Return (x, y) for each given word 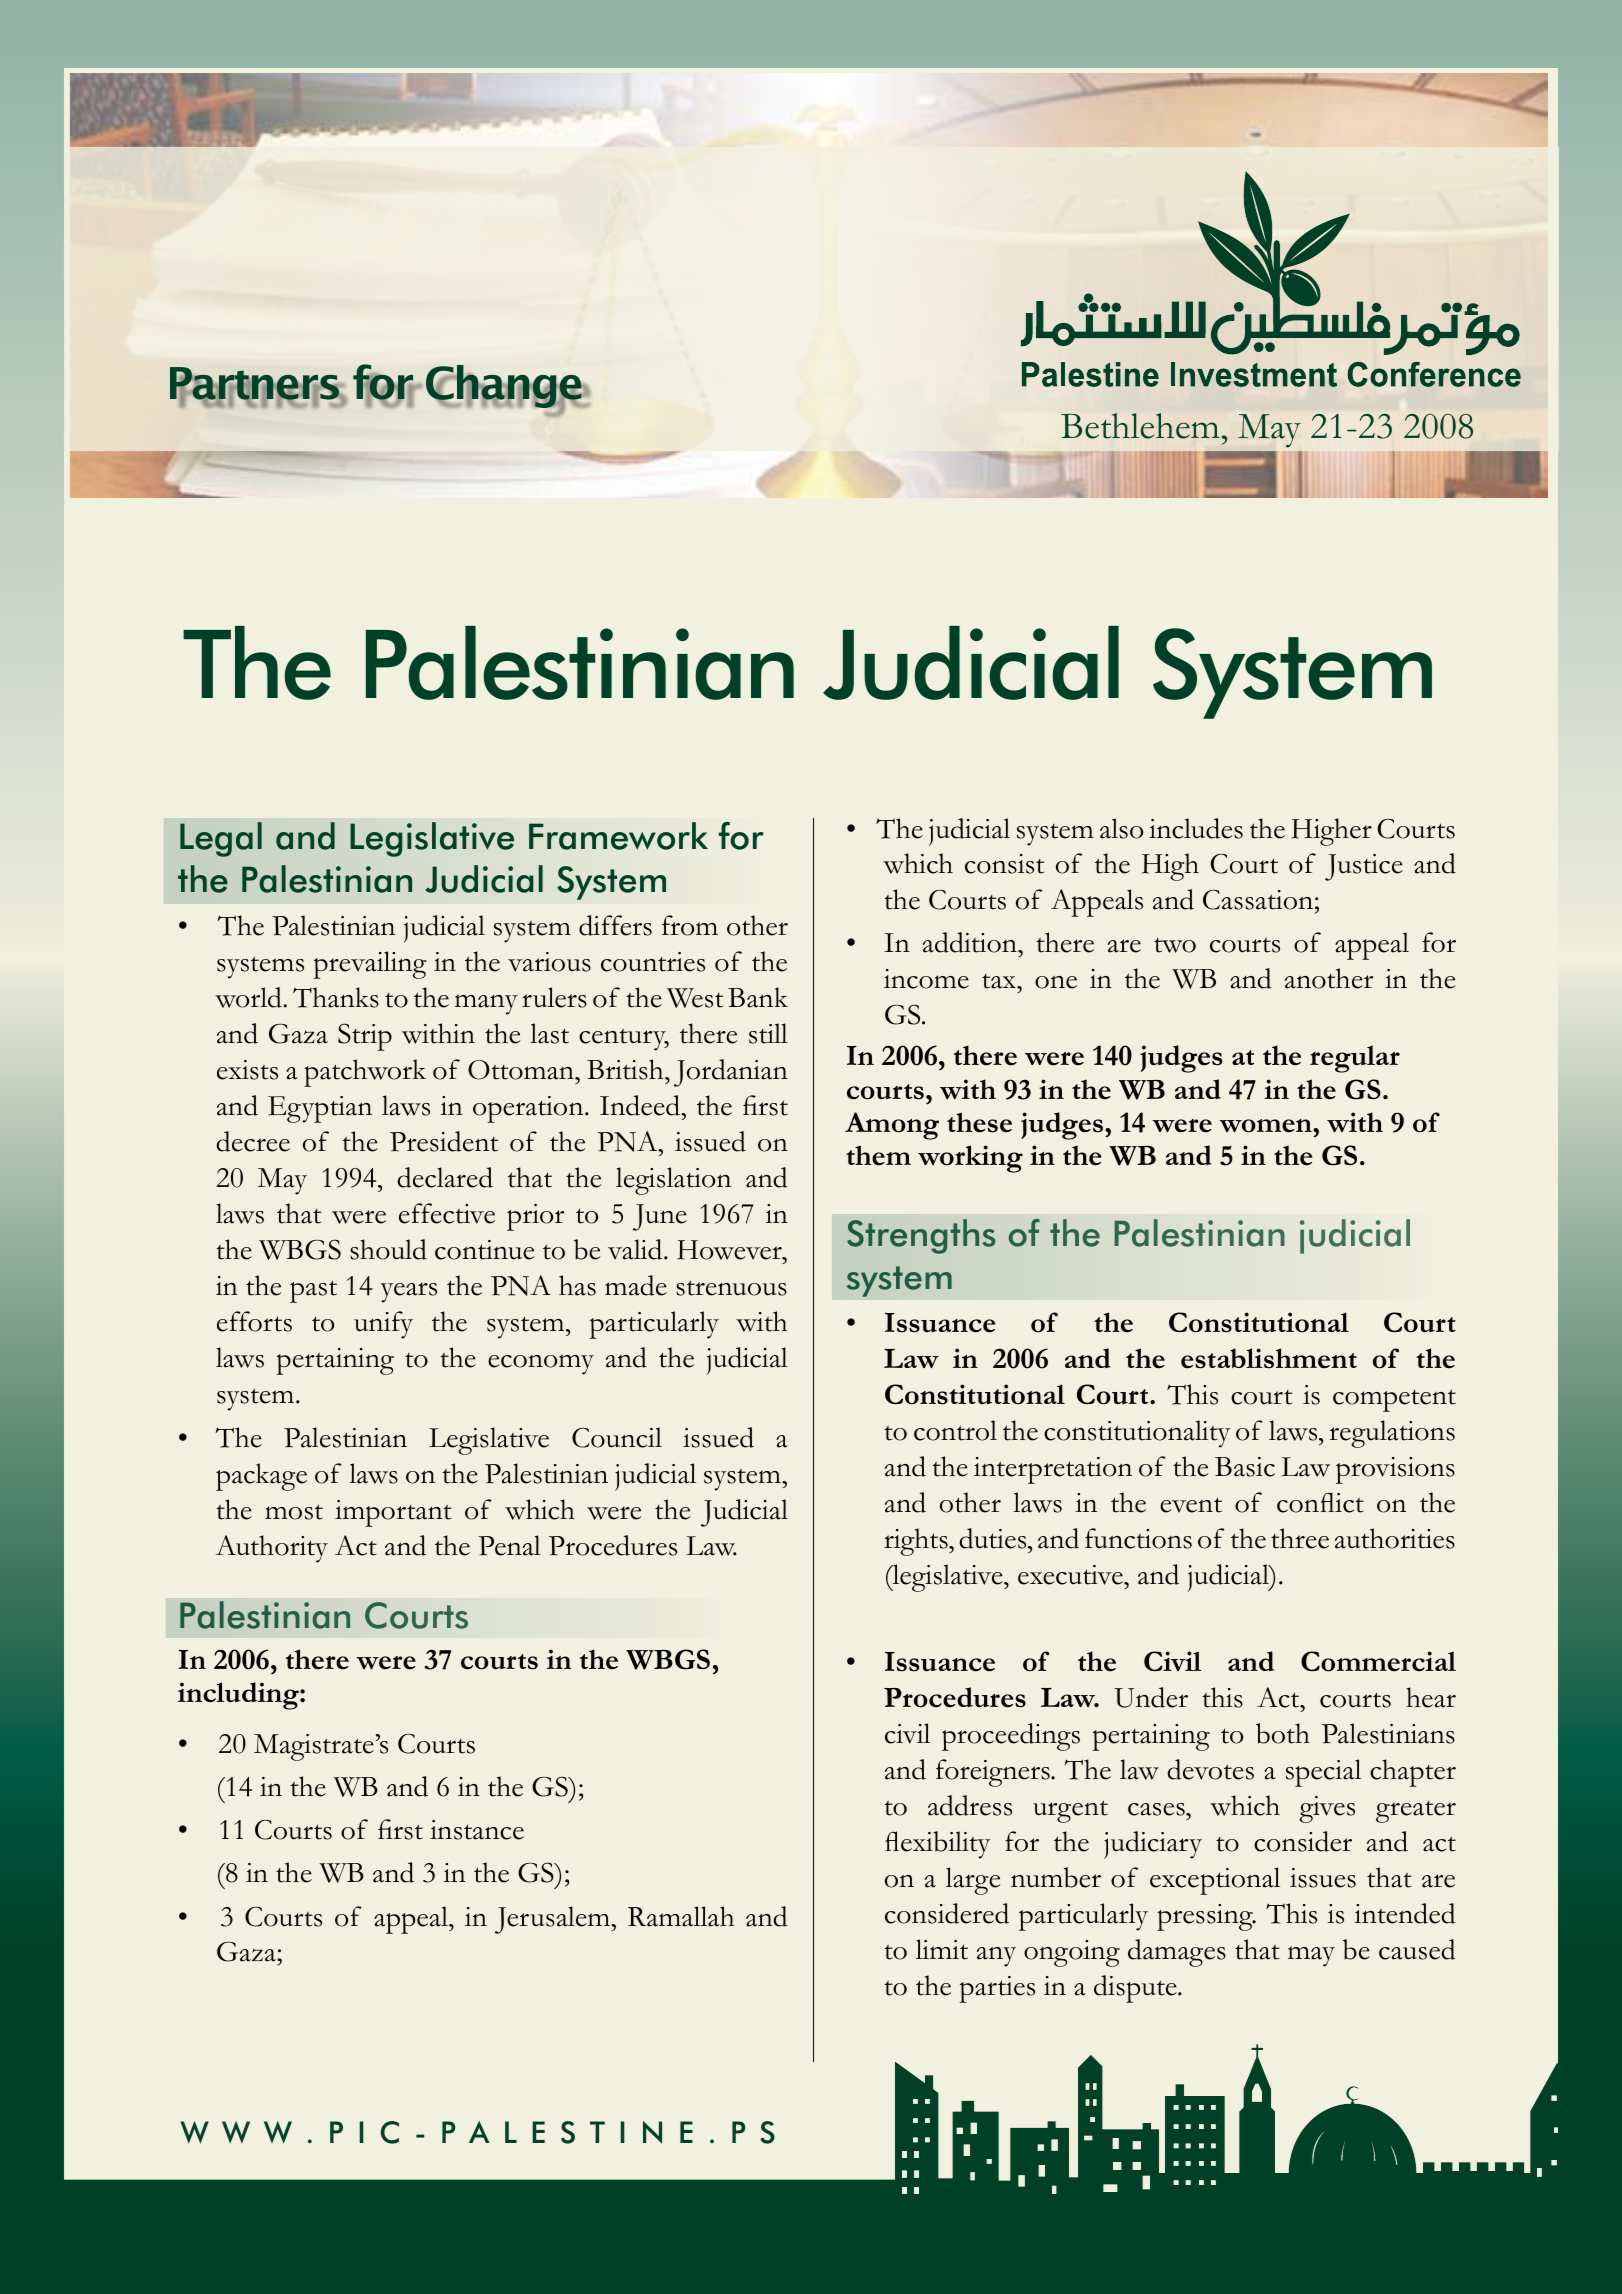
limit (942, 1949)
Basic (1245, 1467)
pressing (1206, 1917)
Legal (221, 839)
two (1175, 945)
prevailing (369, 965)
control (955, 1430)
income (926, 979)
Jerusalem (553, 1920)
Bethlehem (1140, 426)
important (393, 1513)
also (1121, 828)
